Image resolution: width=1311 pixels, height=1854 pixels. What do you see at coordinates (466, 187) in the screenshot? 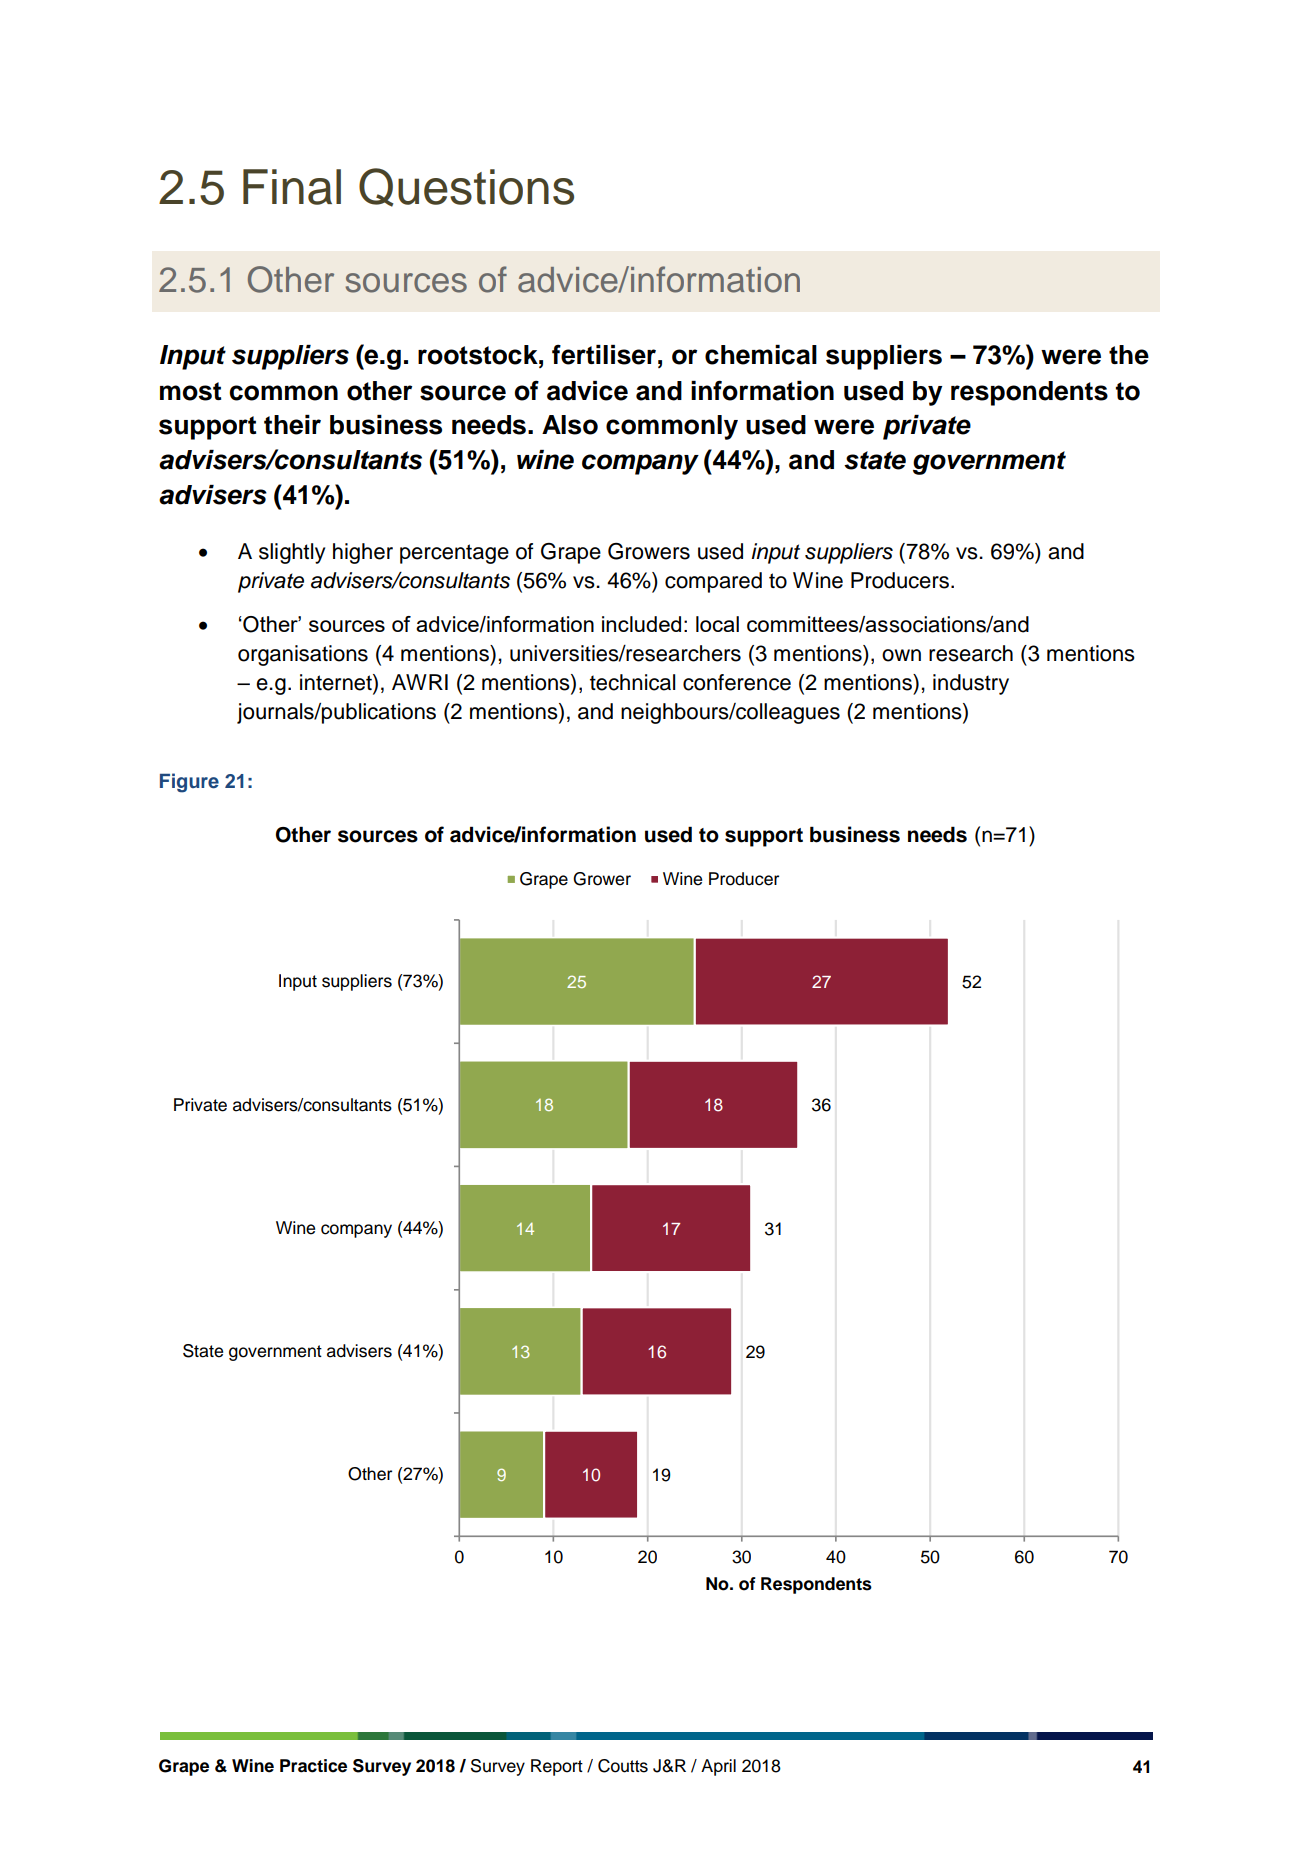
I see `Questions` at bounding box center [466, 187].
